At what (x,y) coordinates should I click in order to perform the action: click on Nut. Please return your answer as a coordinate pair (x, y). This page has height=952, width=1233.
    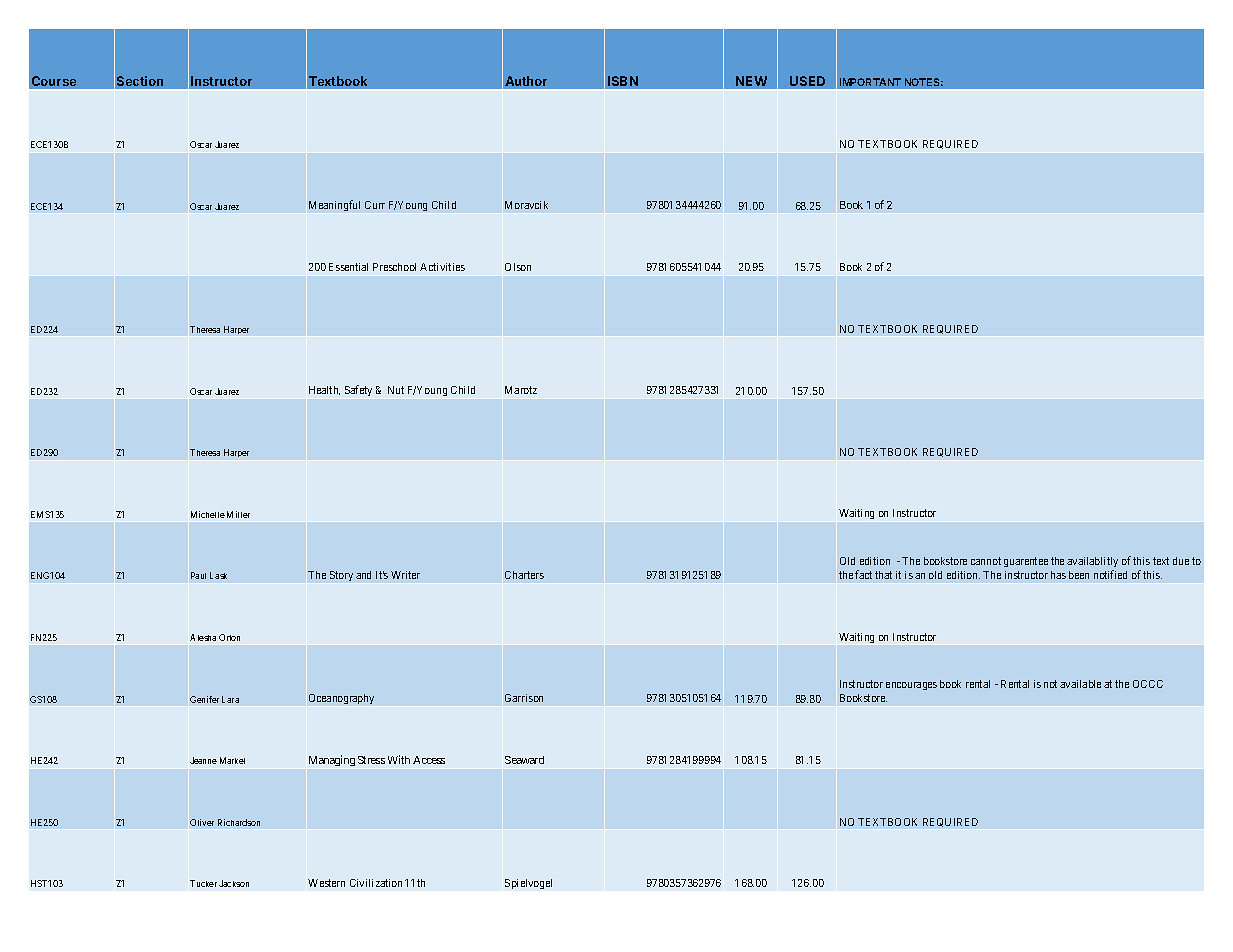
    Looking at the image, I should click on (396, 390).
